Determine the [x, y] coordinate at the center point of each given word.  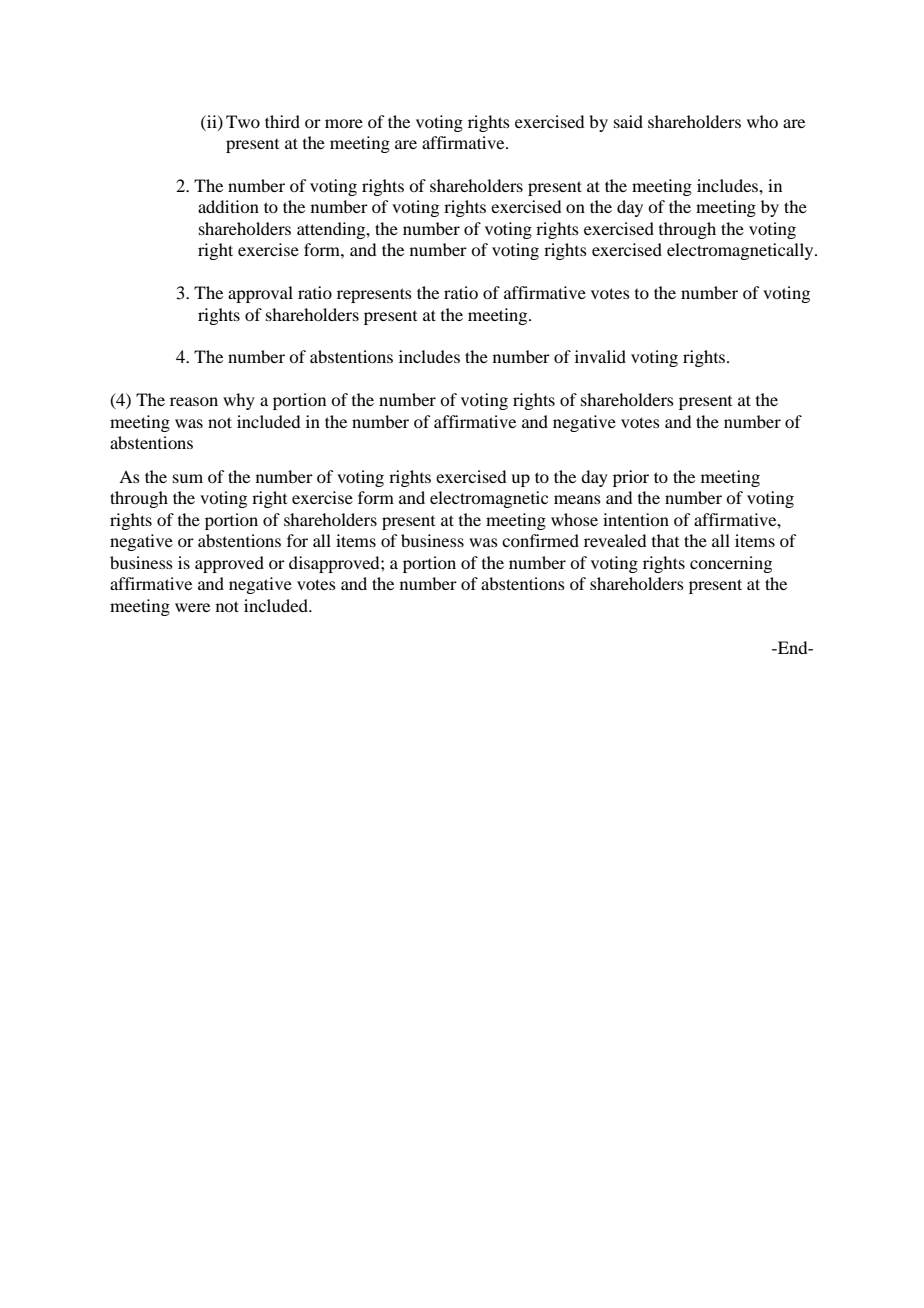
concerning [731, 564]
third [282, 121]
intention [636, 519]
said [628, 121]
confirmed [540, 540]
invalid [600, 356]
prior [631, 478]
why [239, 401]
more [344, 123]
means [577, 499]
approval [260, 294]
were [192, 607]
